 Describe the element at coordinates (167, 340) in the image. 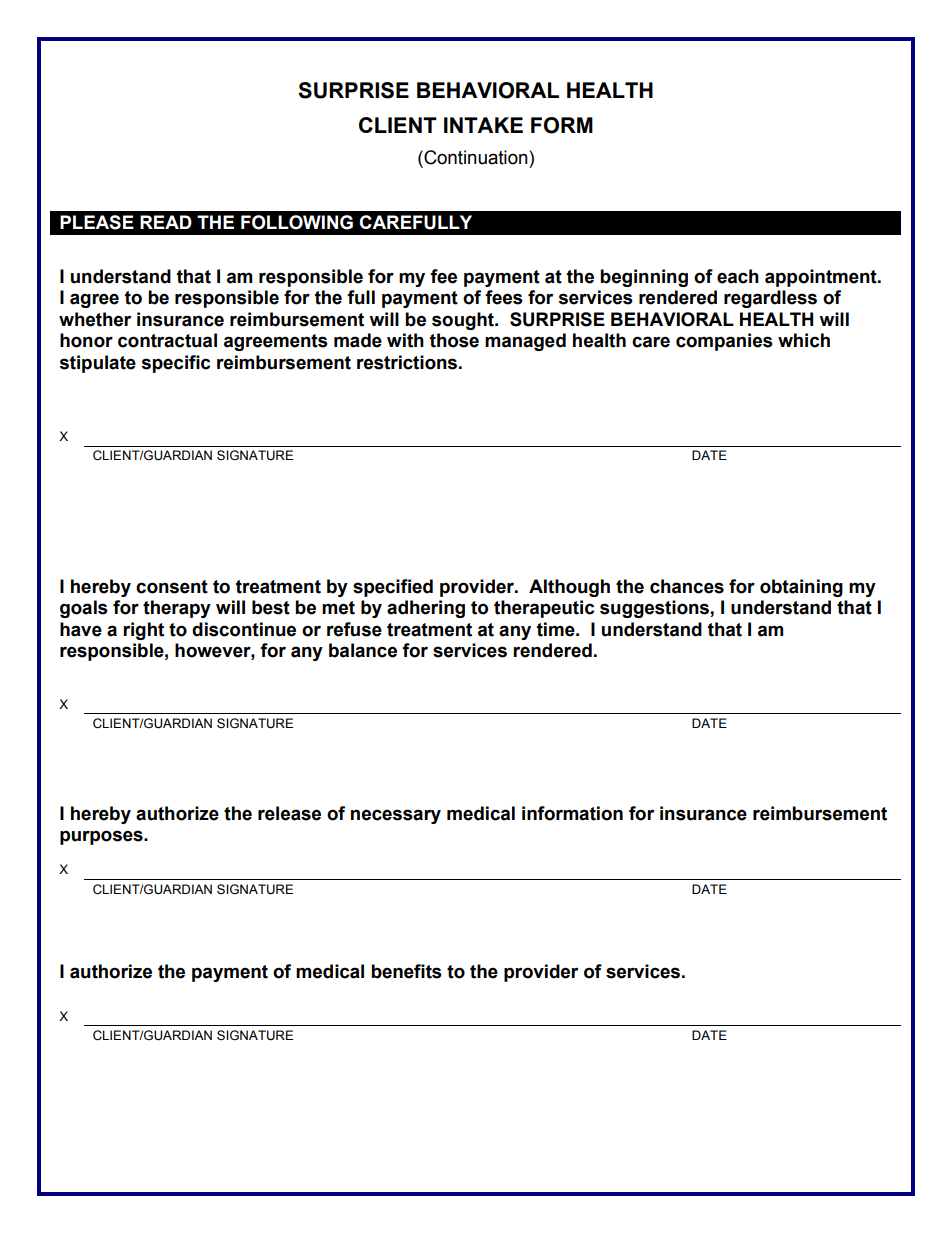

I see `contractual` at that location.
